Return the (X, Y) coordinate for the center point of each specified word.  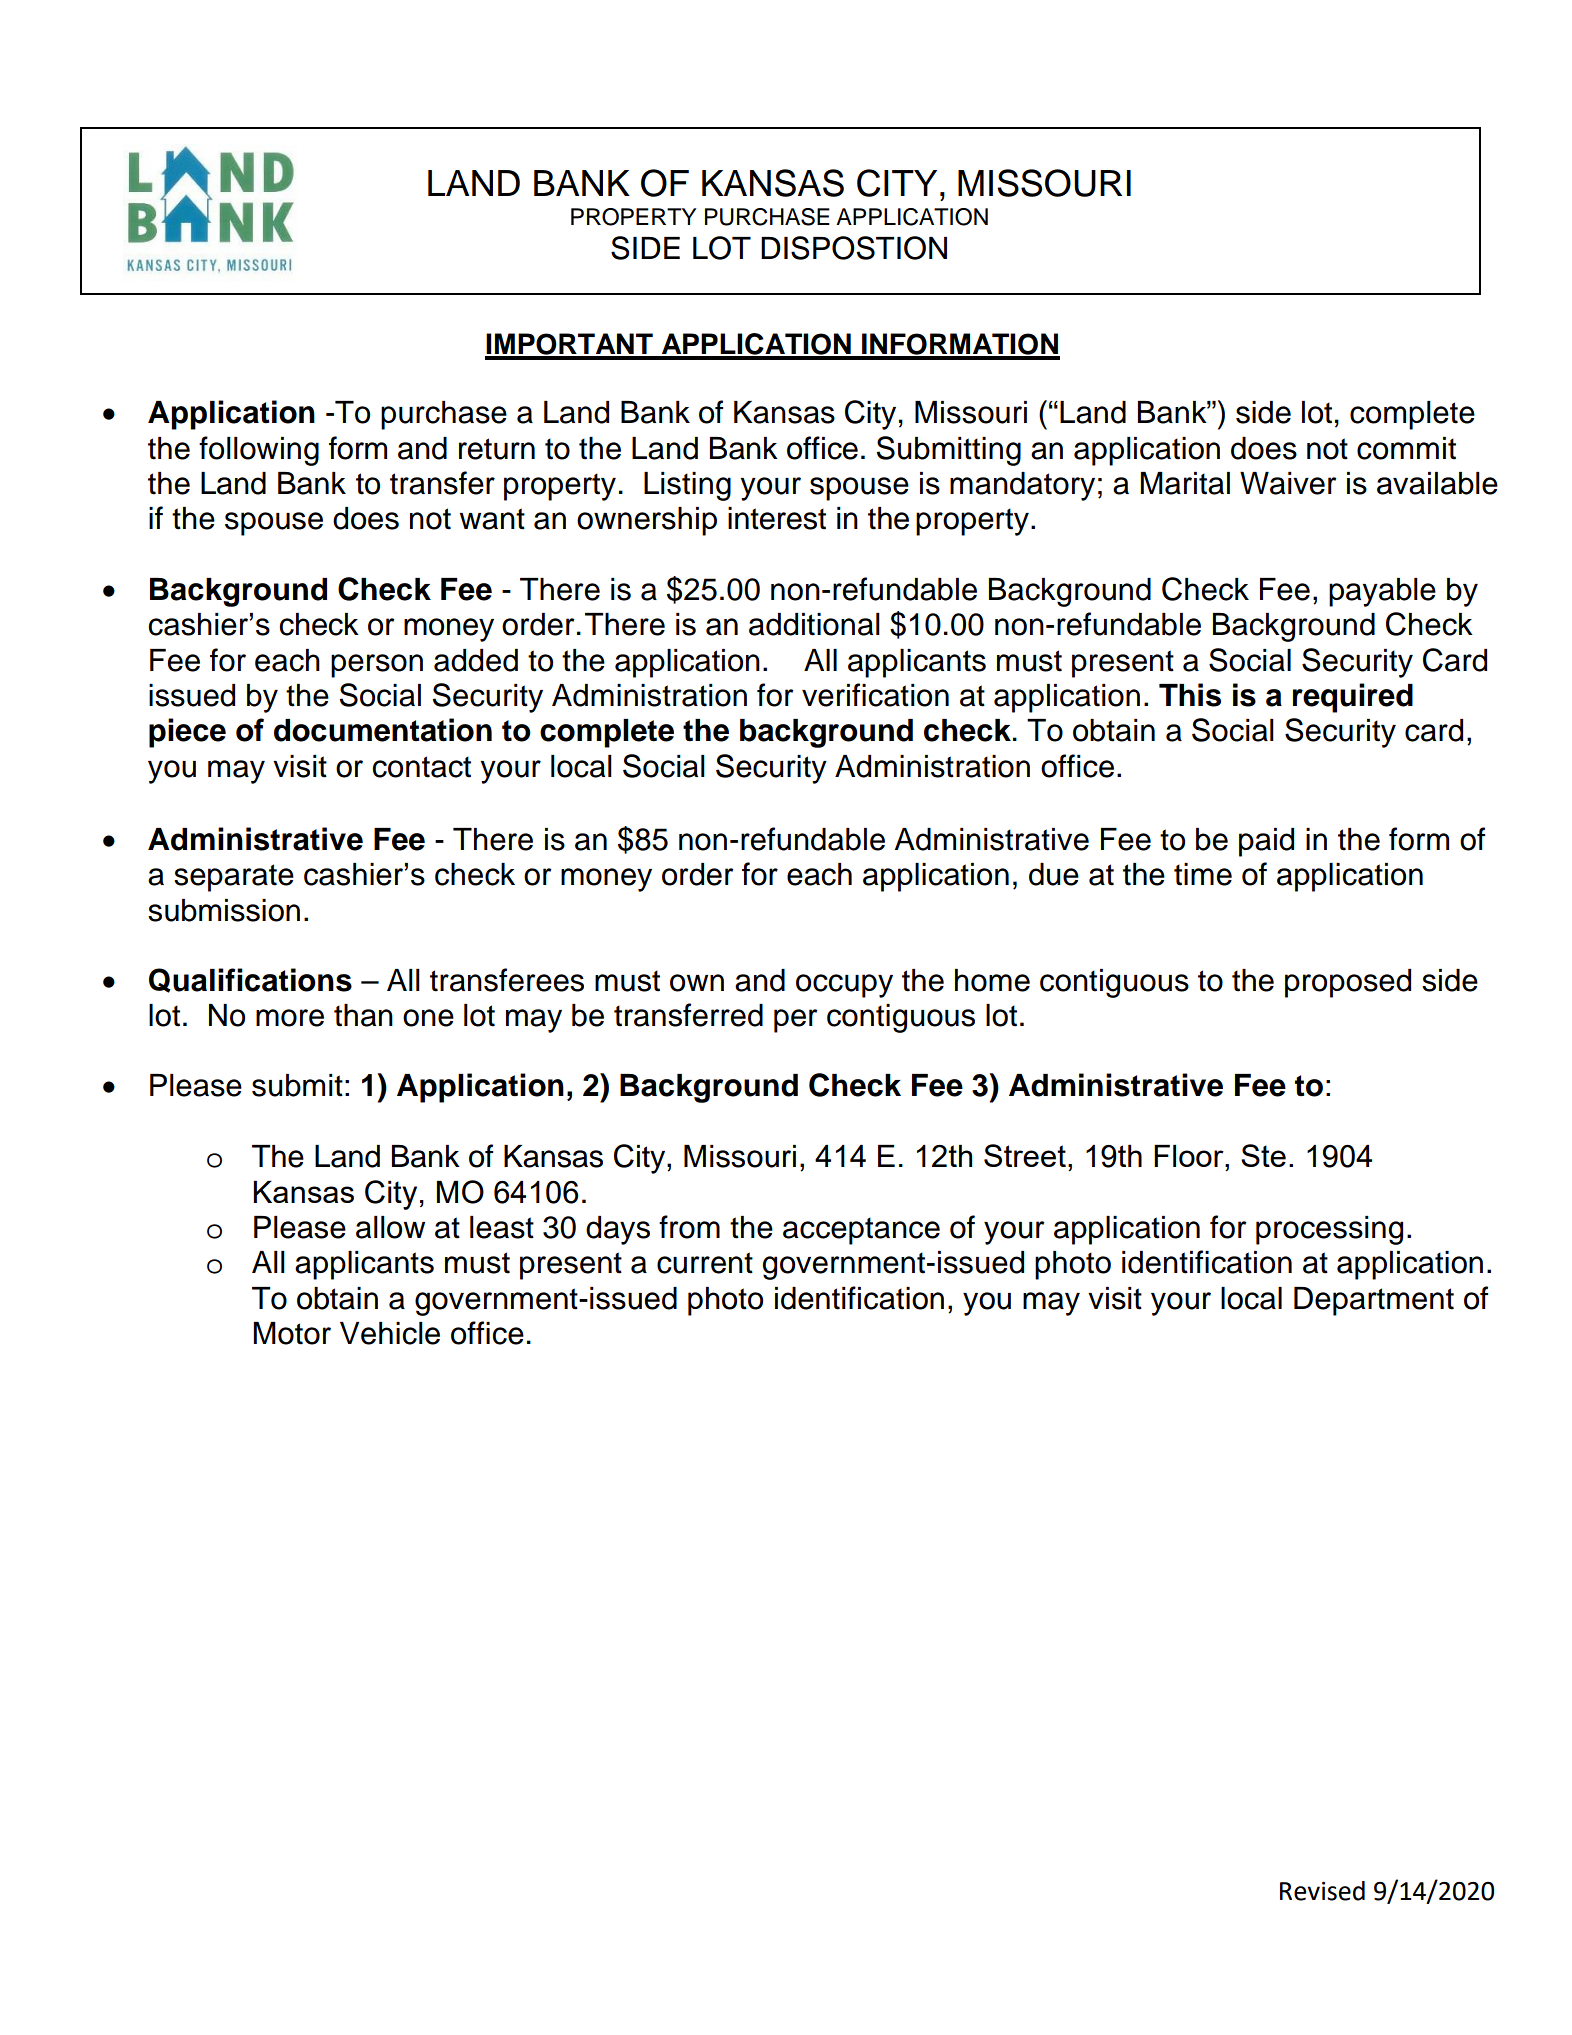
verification (875, 695)
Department (1374, 1301)
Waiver (1288, 483)
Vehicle (390, 1333)
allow (390, 1227)
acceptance (861, 1231)
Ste (1263, 1155)
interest (777, 518)
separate (234, 878)
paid (1266, 842)
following (259, 451)
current (705, 1263)
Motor (292, 1333)
